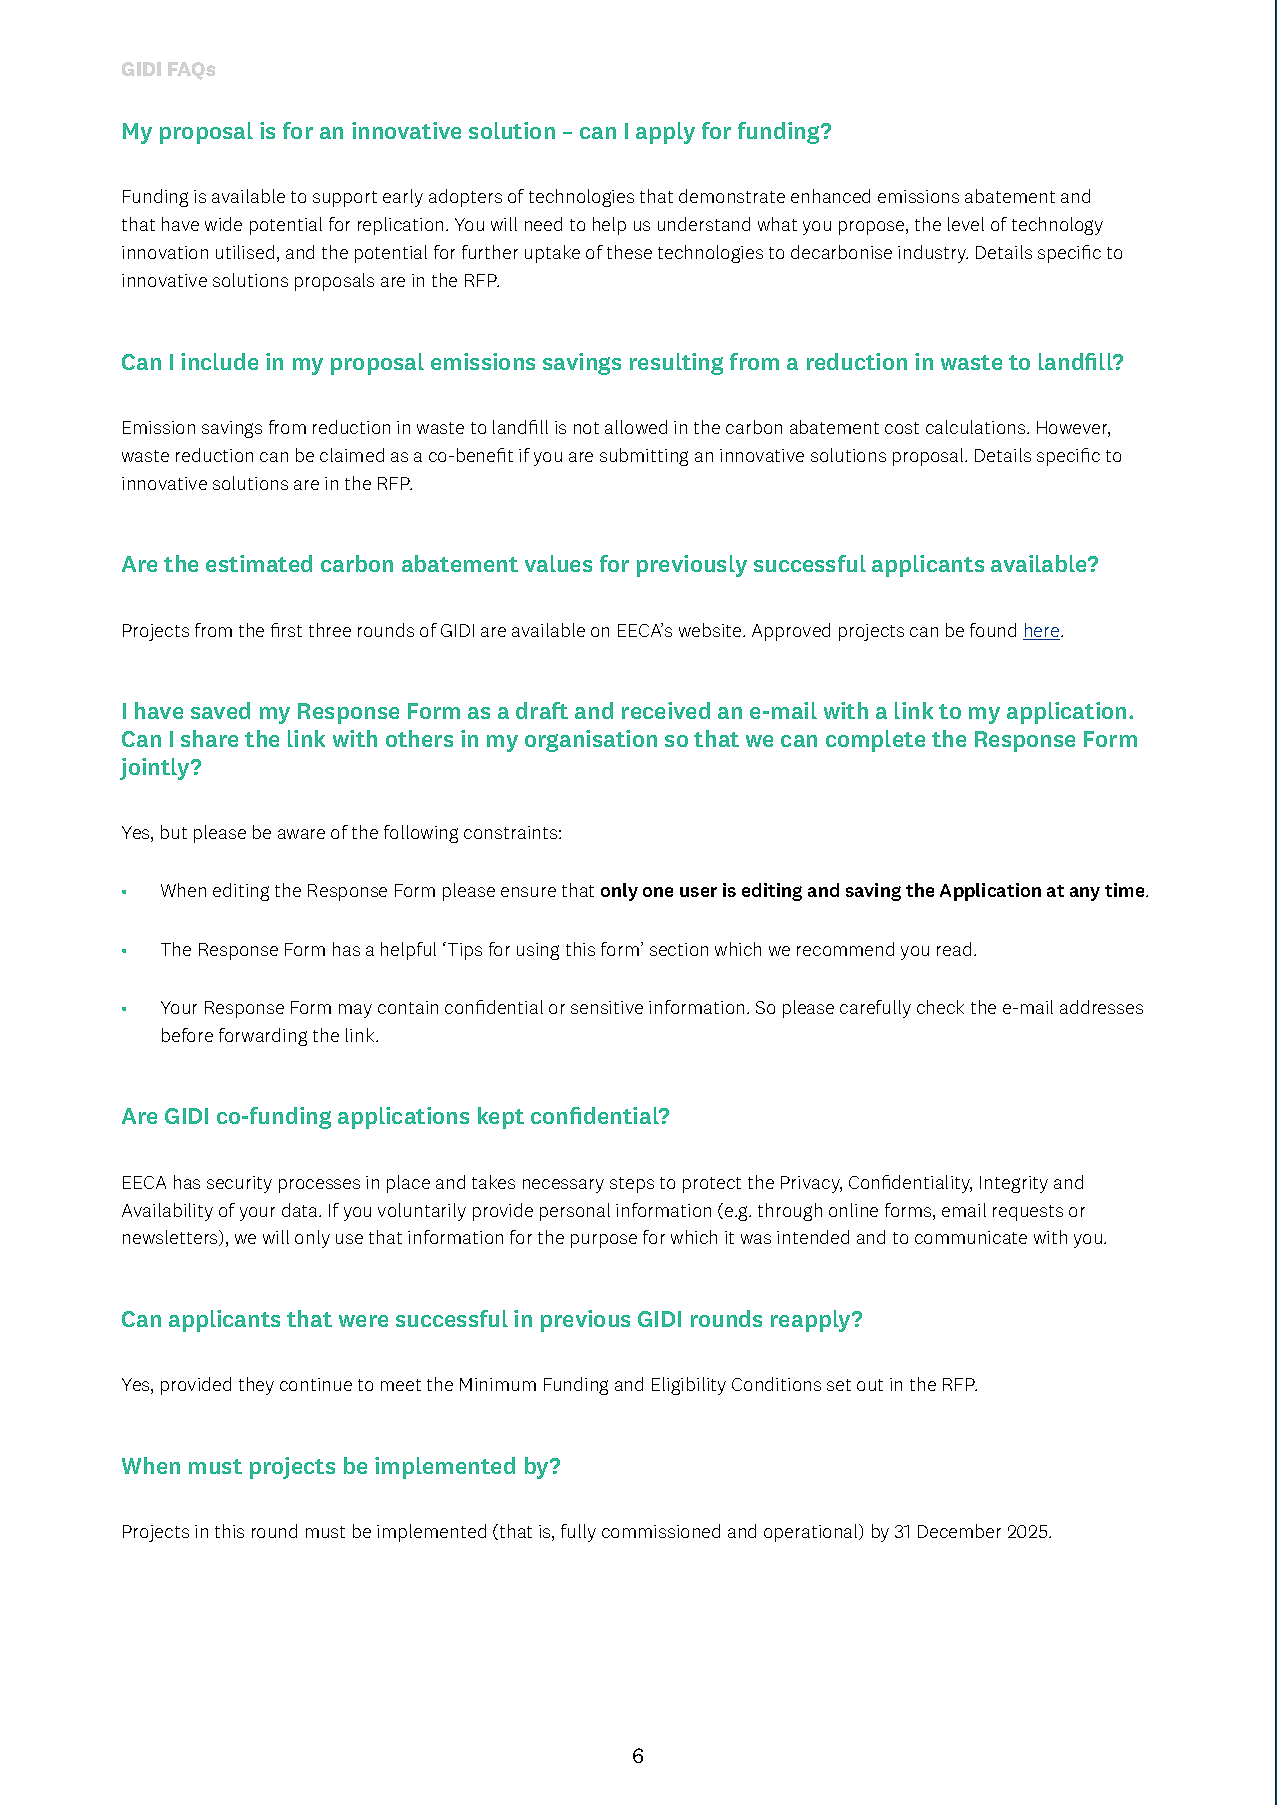  Describe the element at coordinates (698, 892) in the image. I see `user` at that location.
